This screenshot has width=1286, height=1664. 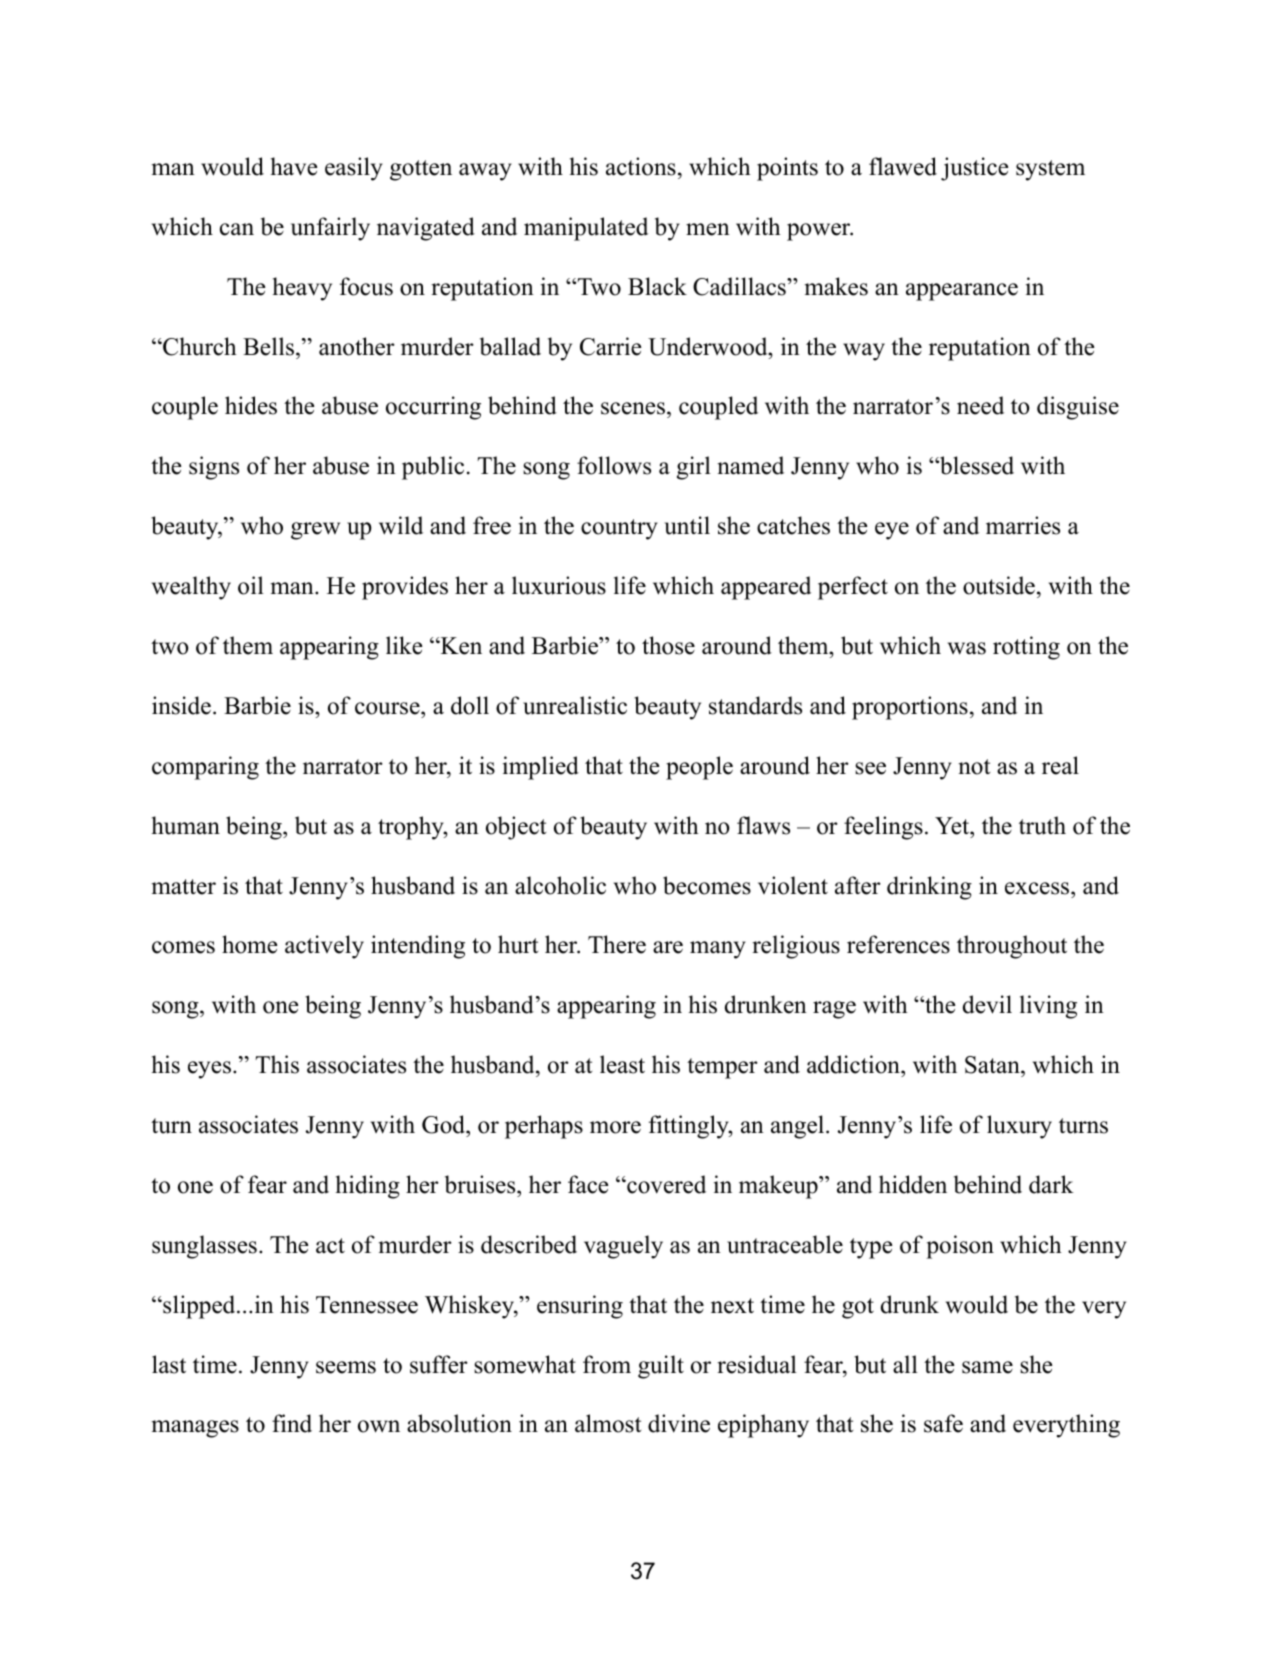 I want to click on Yet, so click(x=953, y=826).
